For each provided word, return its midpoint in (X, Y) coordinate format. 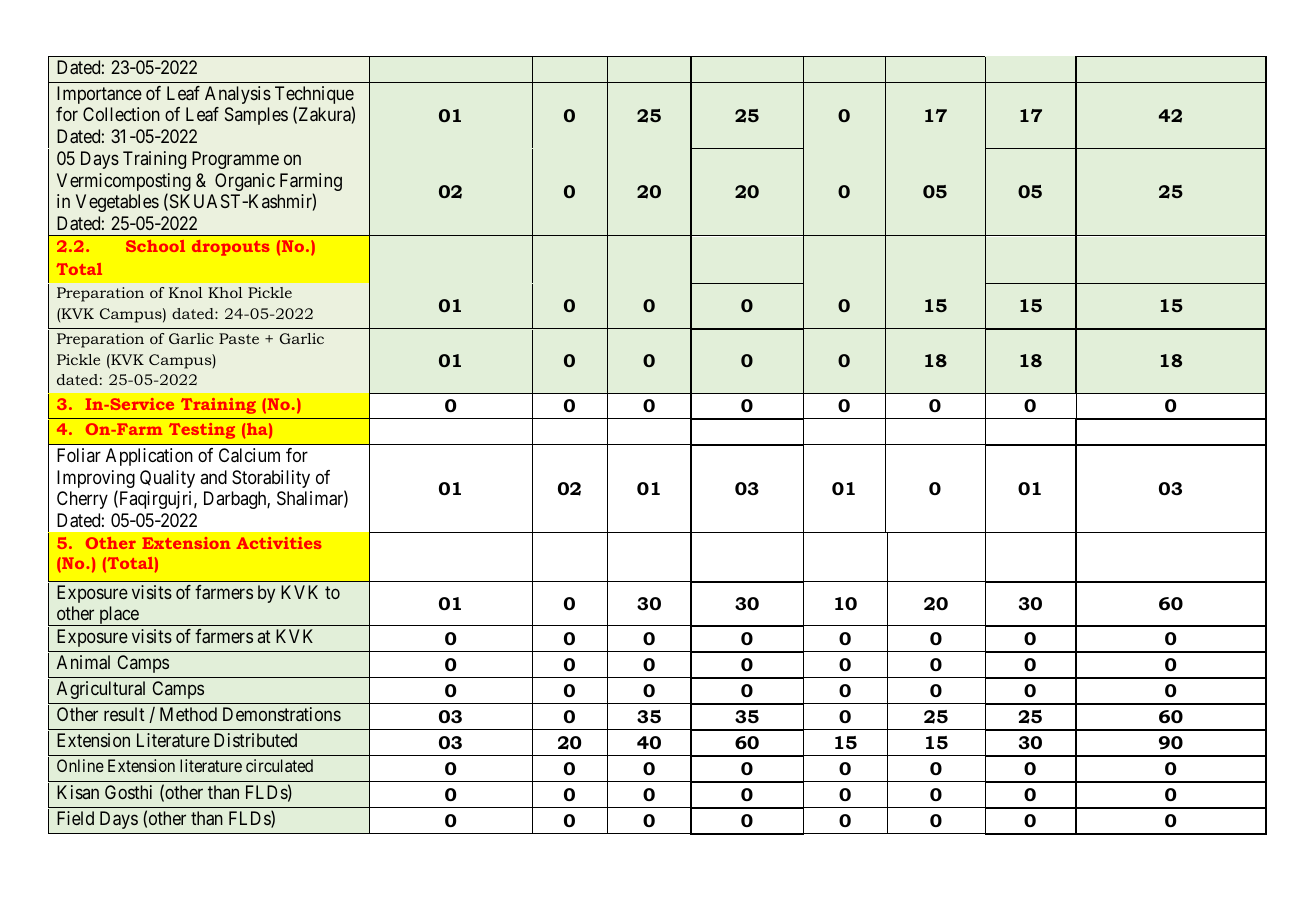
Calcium (249, 455)
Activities (279, 543)
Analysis (238, 95)
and (213, 477)
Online (80, 765)
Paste (239, 338)
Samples (256, 116)
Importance (99, 95)
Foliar (79, 455)
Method (188, 714)
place (119, 616)
